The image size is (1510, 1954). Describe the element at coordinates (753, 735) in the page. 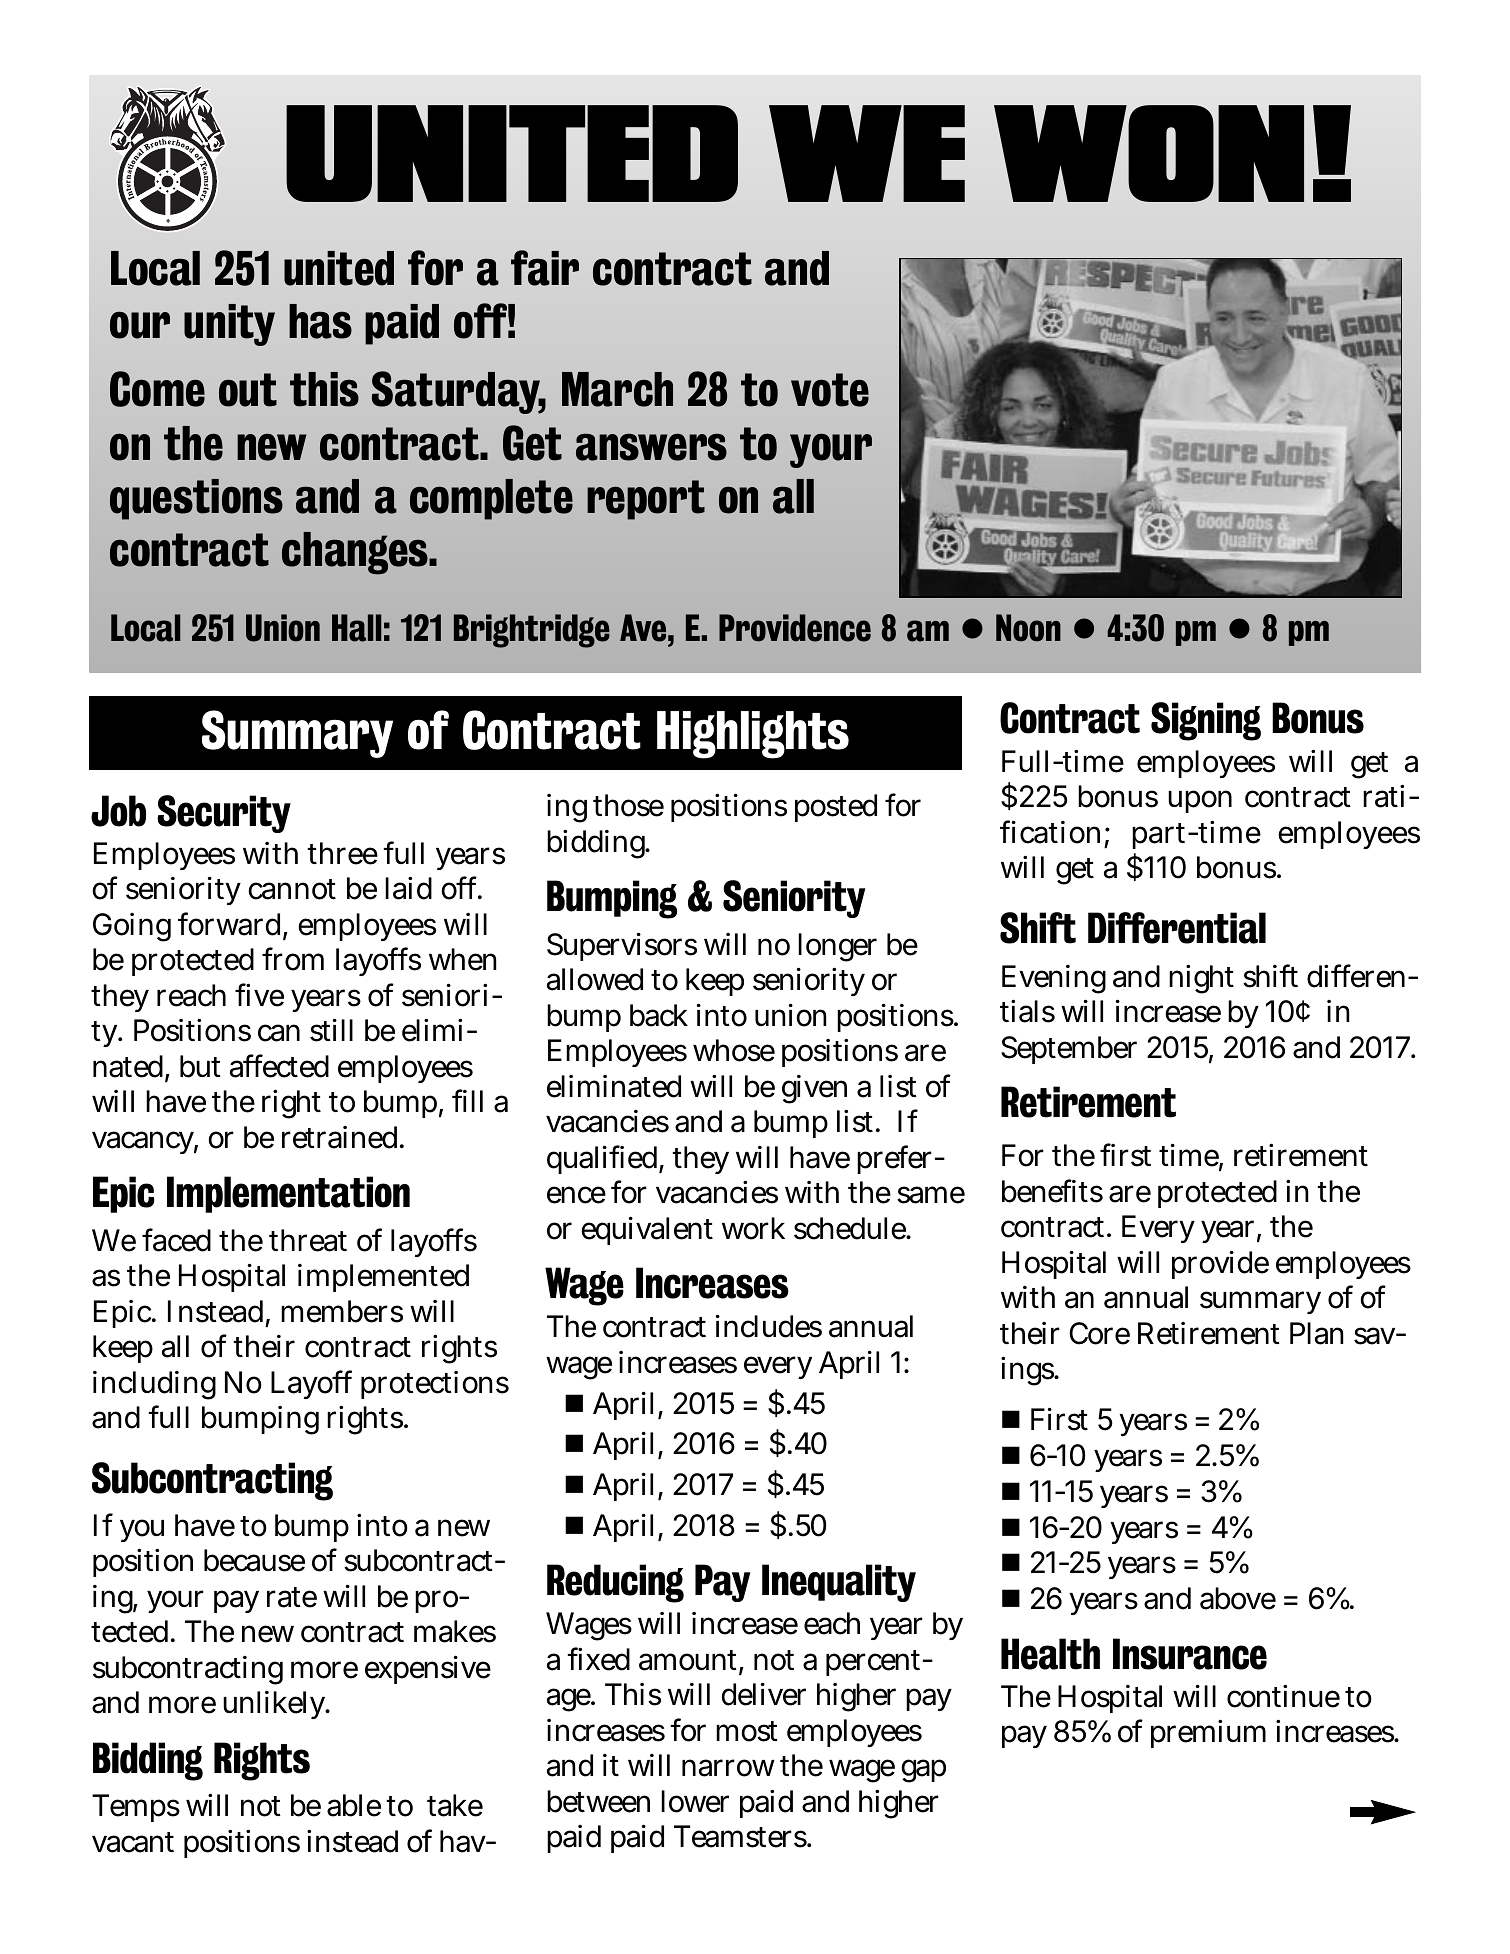

I see `Highlights` at that location.
